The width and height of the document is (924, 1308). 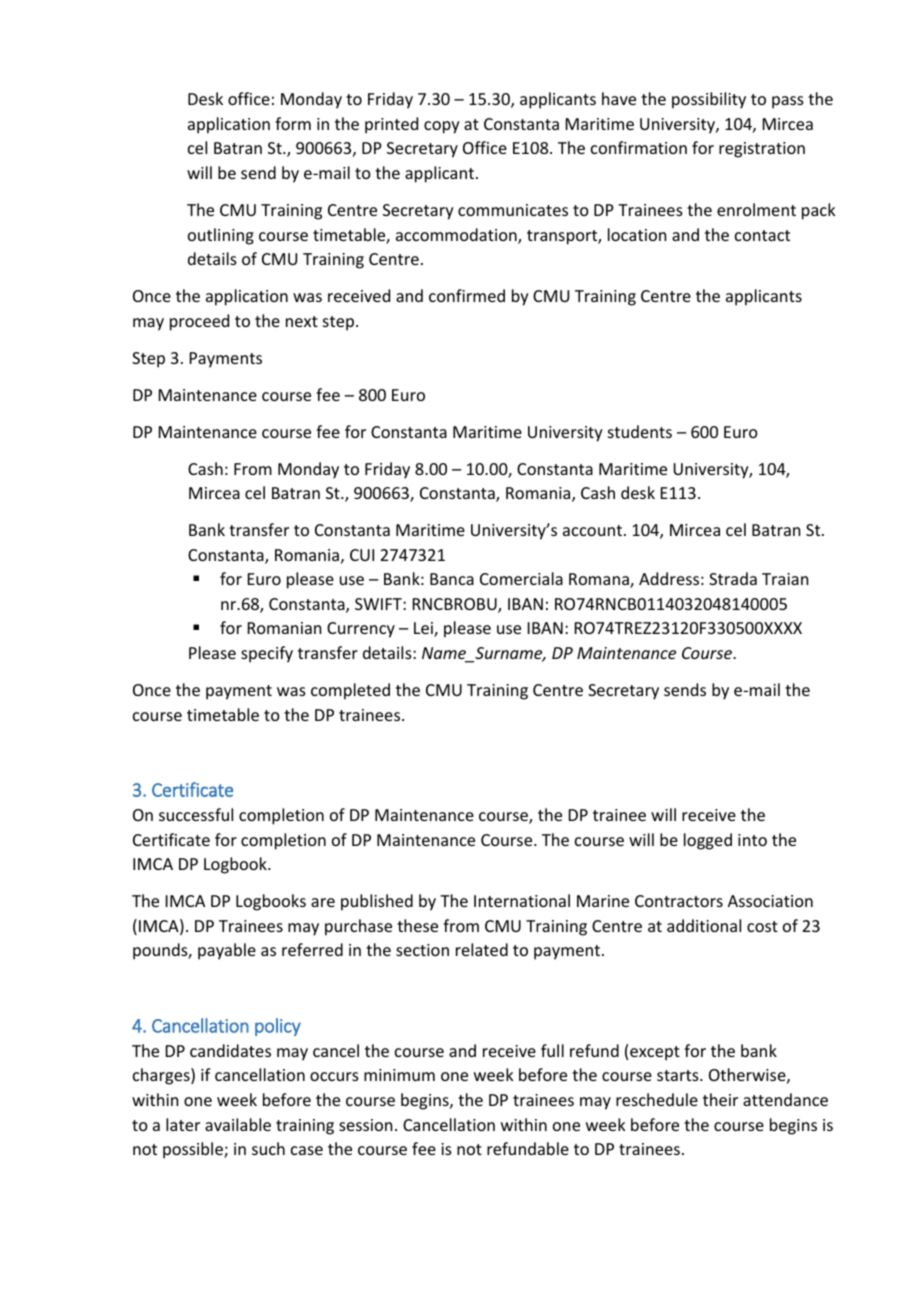 I want to click on copy, so click(x=442, y=127).
